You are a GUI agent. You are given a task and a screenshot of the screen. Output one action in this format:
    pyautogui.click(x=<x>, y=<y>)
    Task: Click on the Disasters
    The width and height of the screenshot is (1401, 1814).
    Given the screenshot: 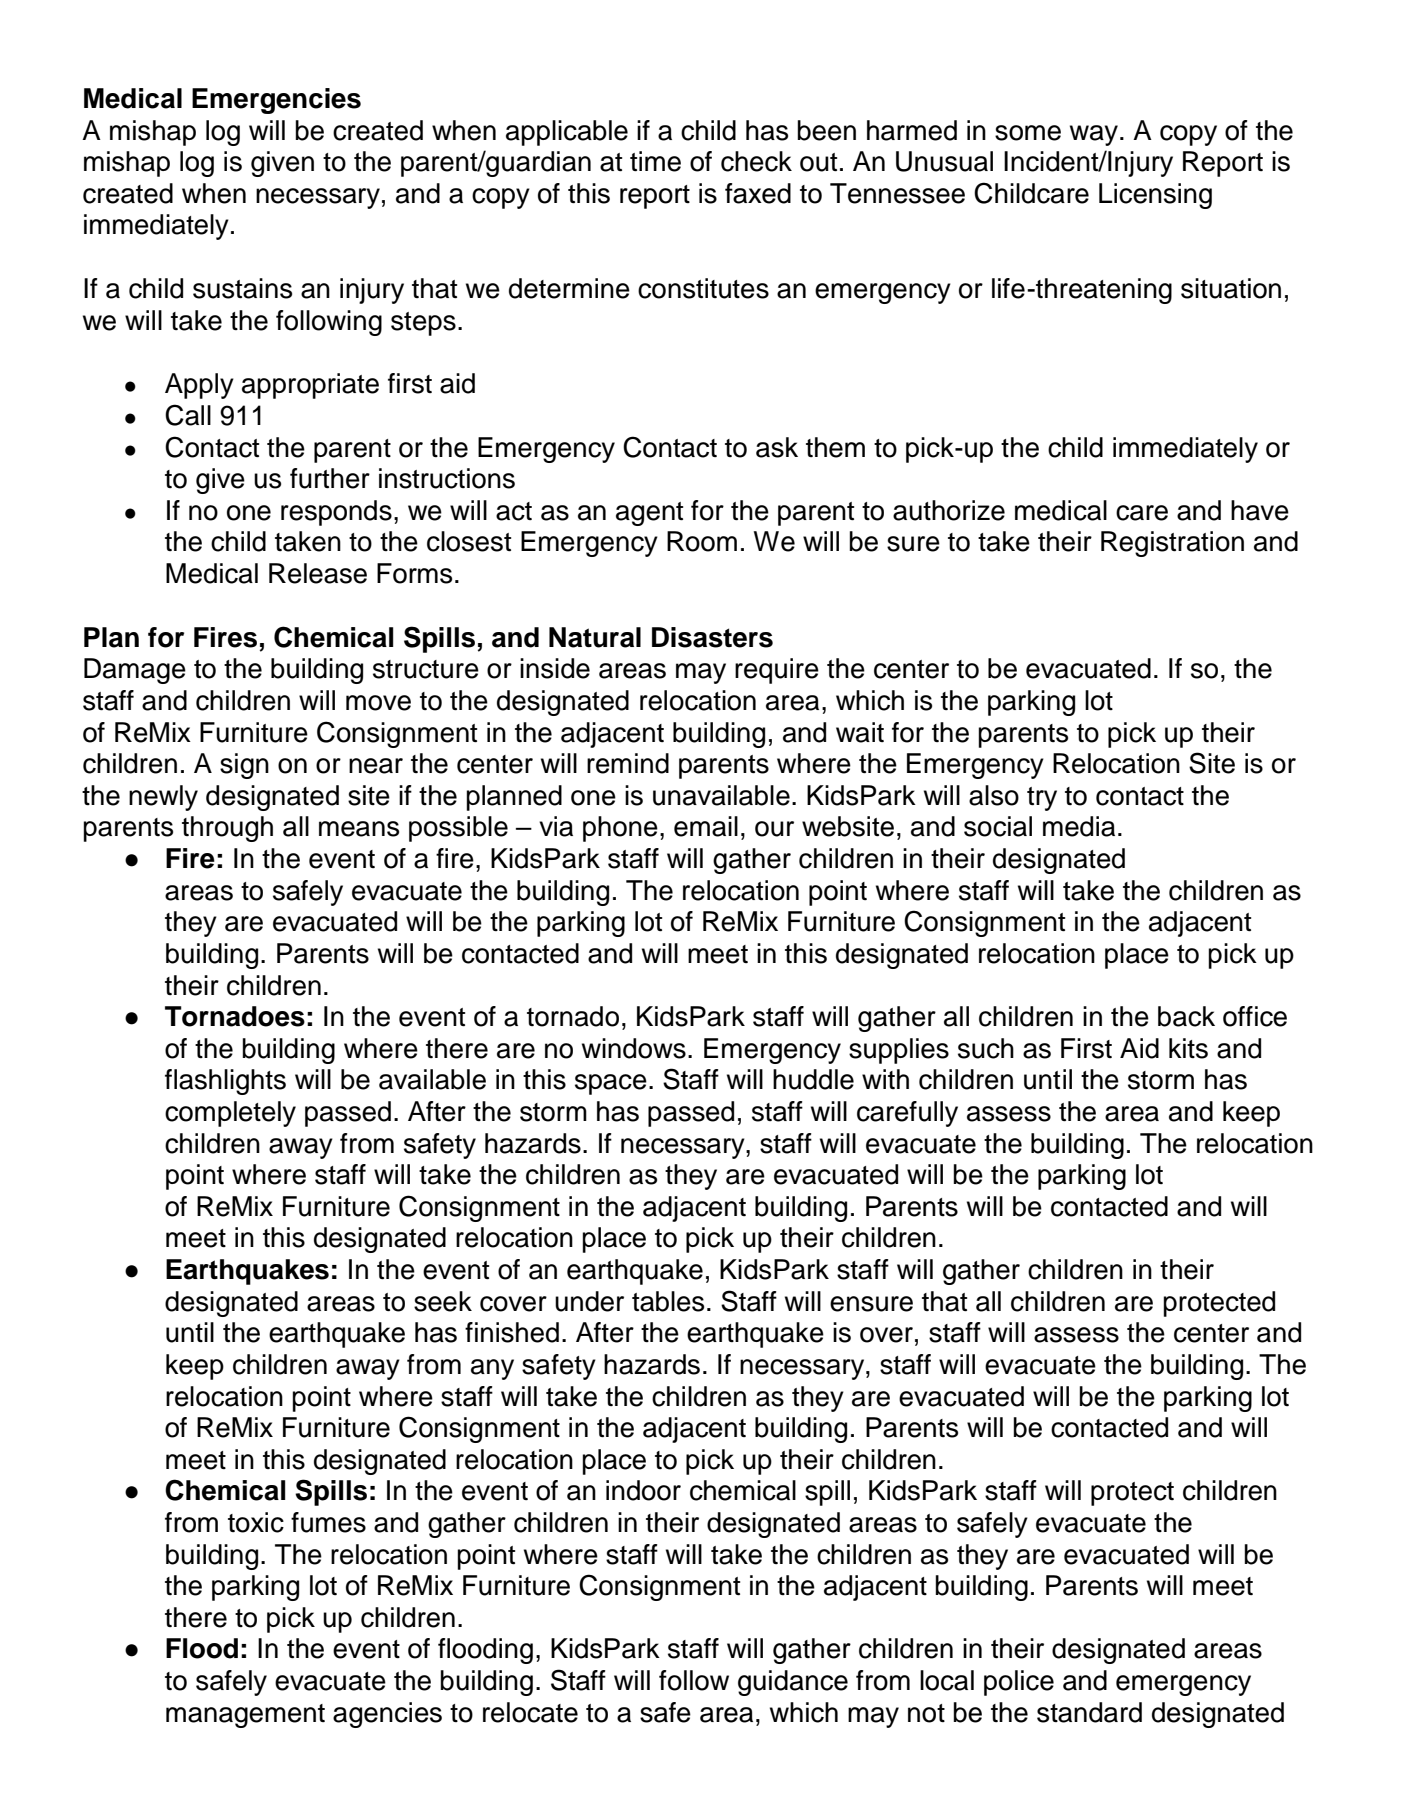 What is the action you would take?
    pyautogui.click(x=712, y=637)
